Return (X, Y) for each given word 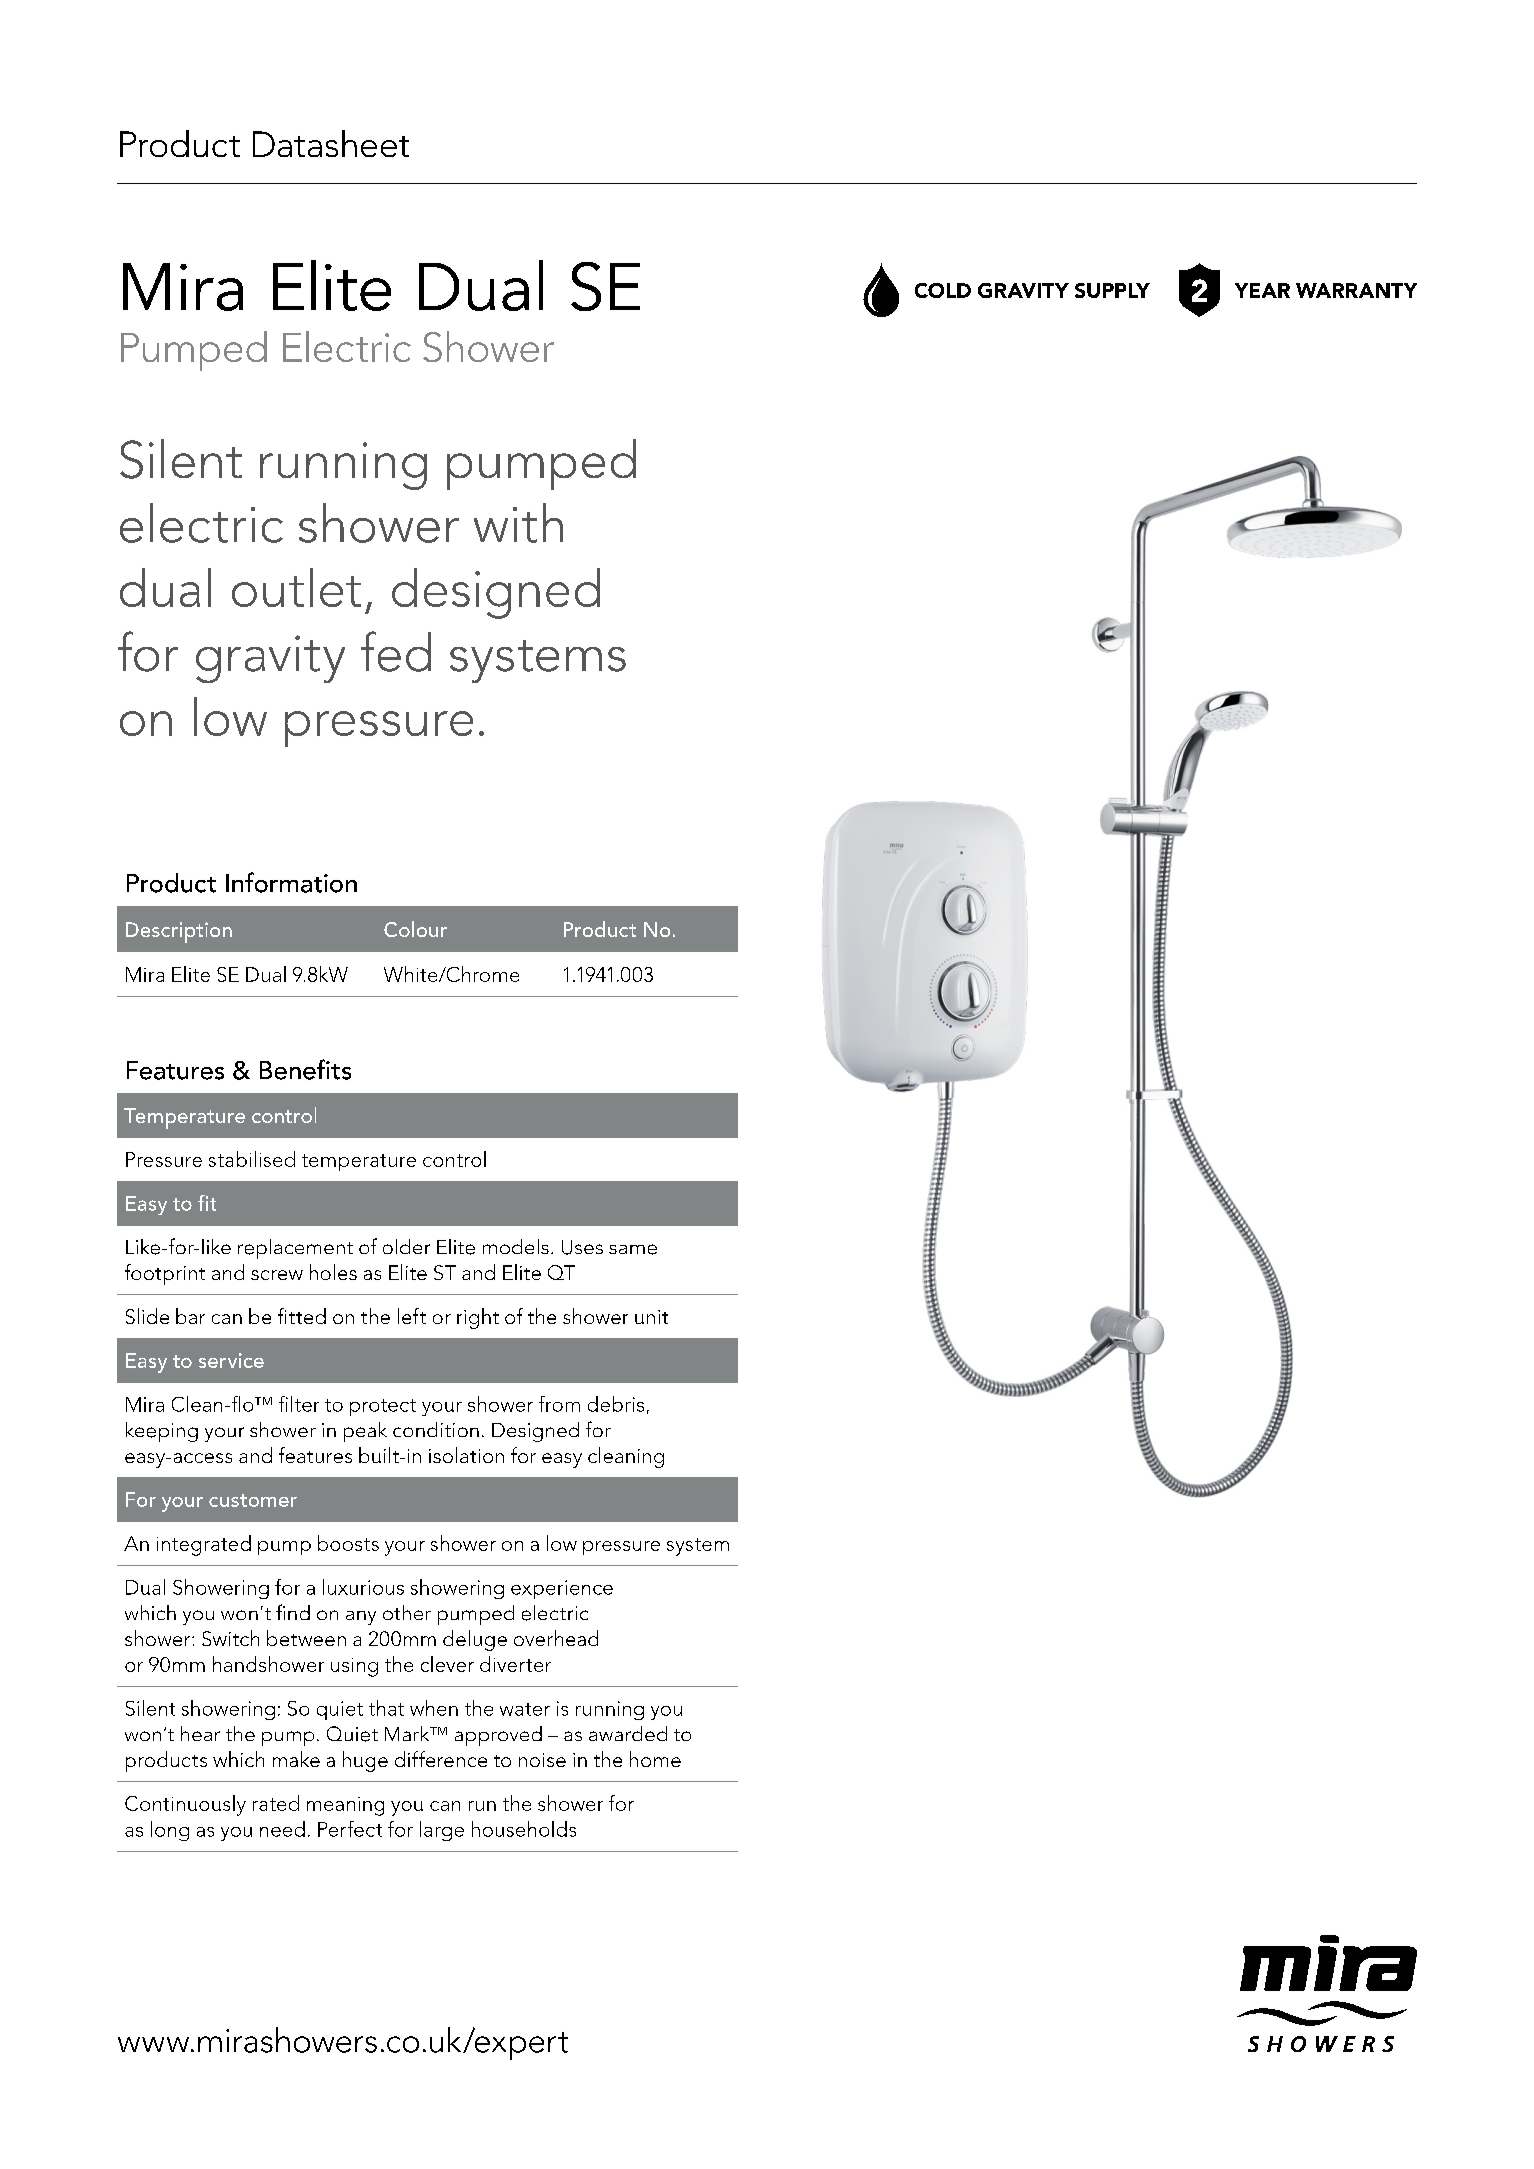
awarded (628, 1733)
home (655, 1759)
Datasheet (331, 143)
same (633, 1249)
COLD (943, 290)
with (518, 523)
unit (651, 1317)
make (296, 1759)
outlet (296, 587)
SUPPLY (1112, 290)
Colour (415, 929)
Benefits (305, 1069)
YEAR (1262, 290)
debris (616, 1404)
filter (299, 1404)
